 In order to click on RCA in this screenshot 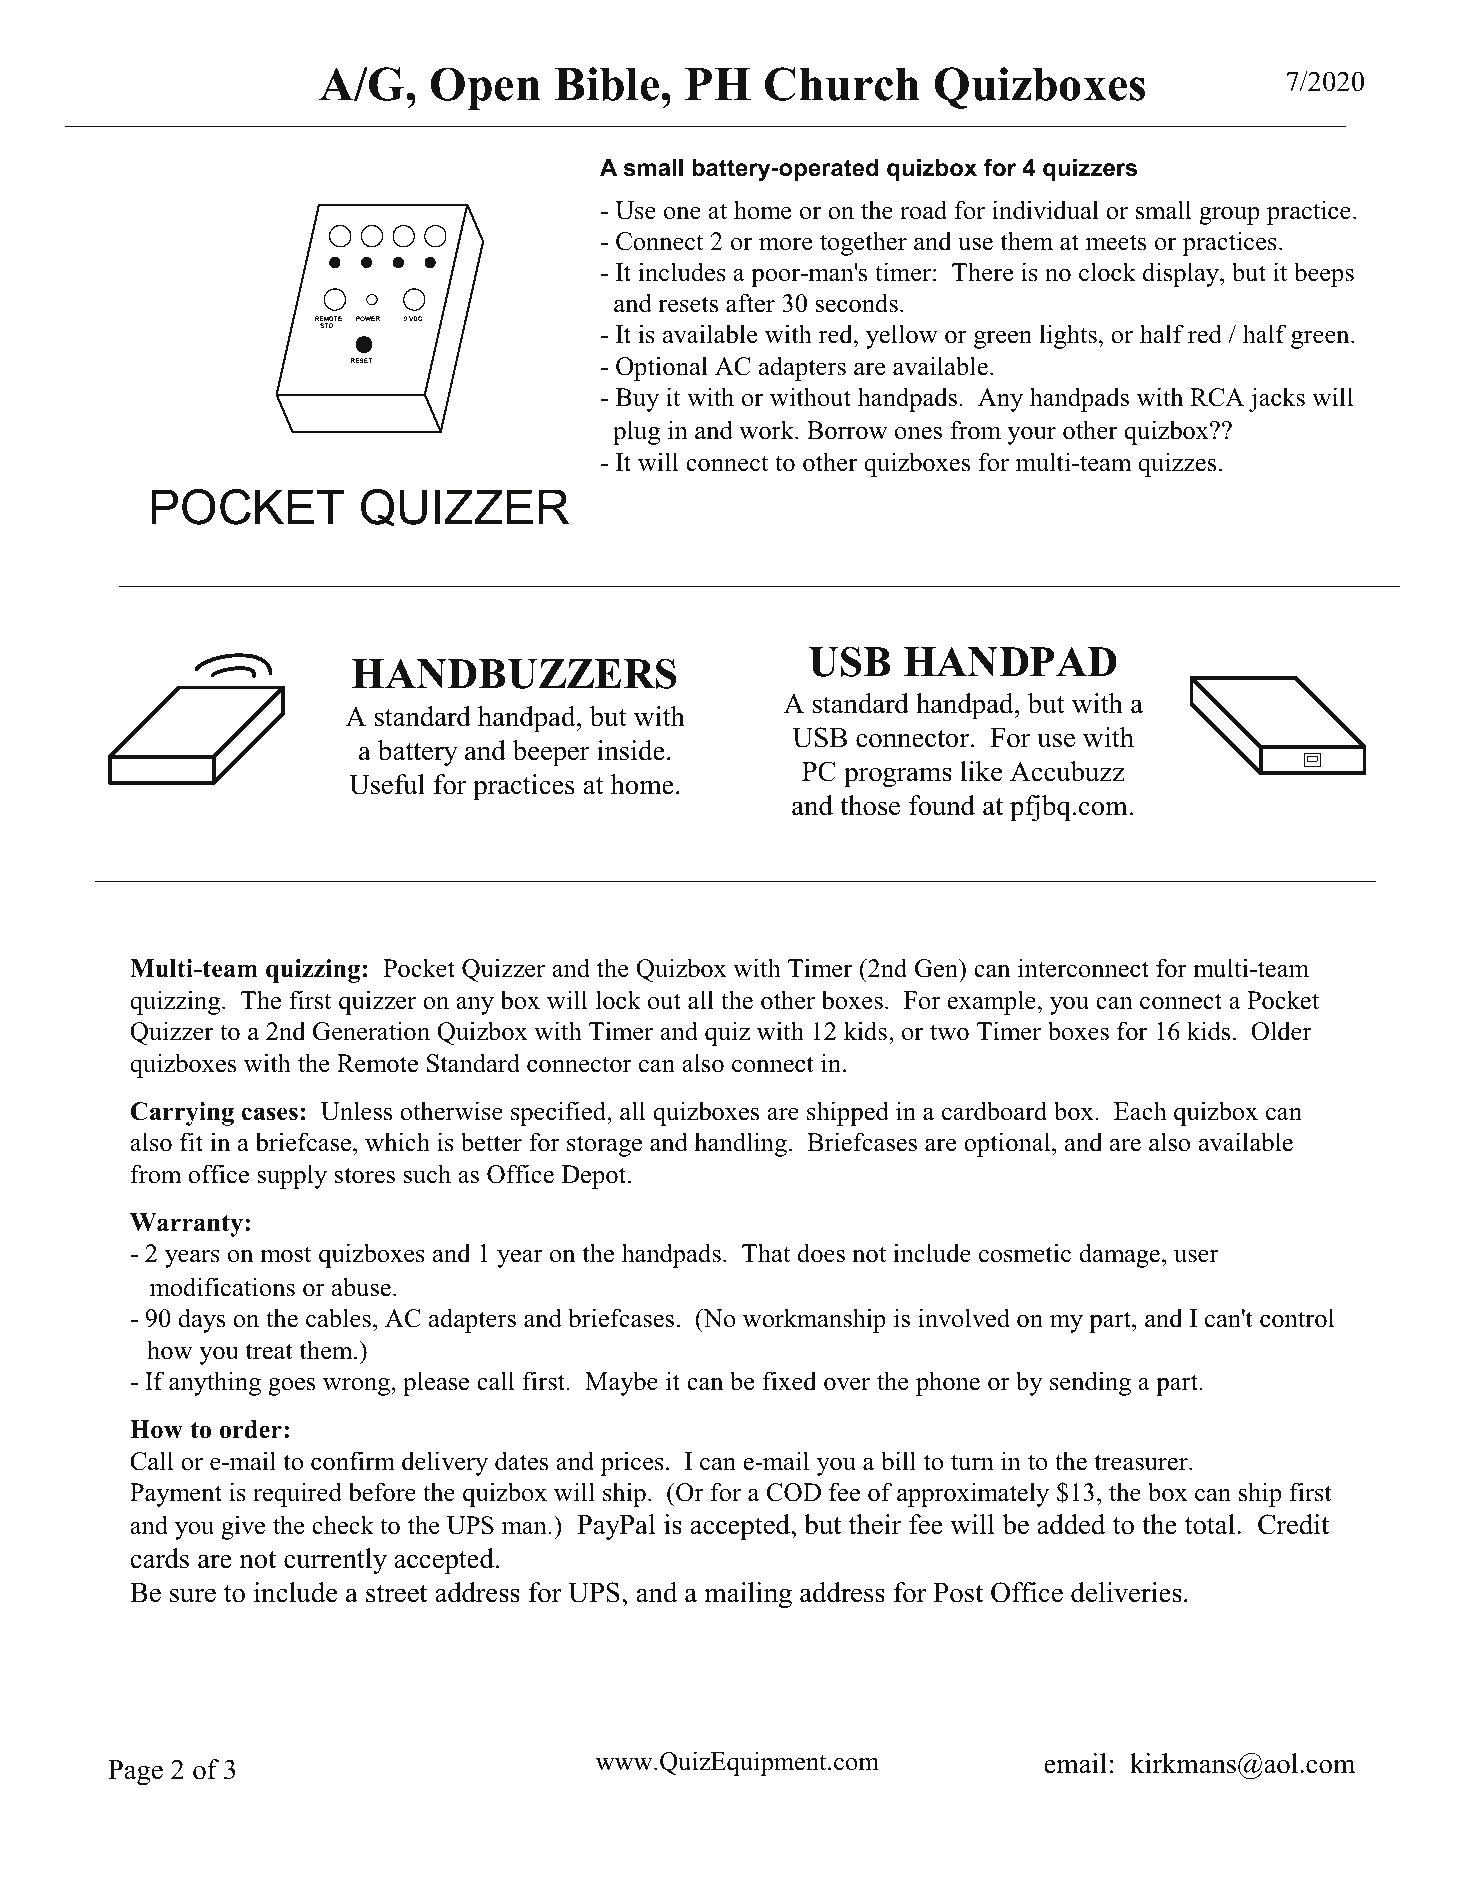, I will do `click(1217, 397)`.
